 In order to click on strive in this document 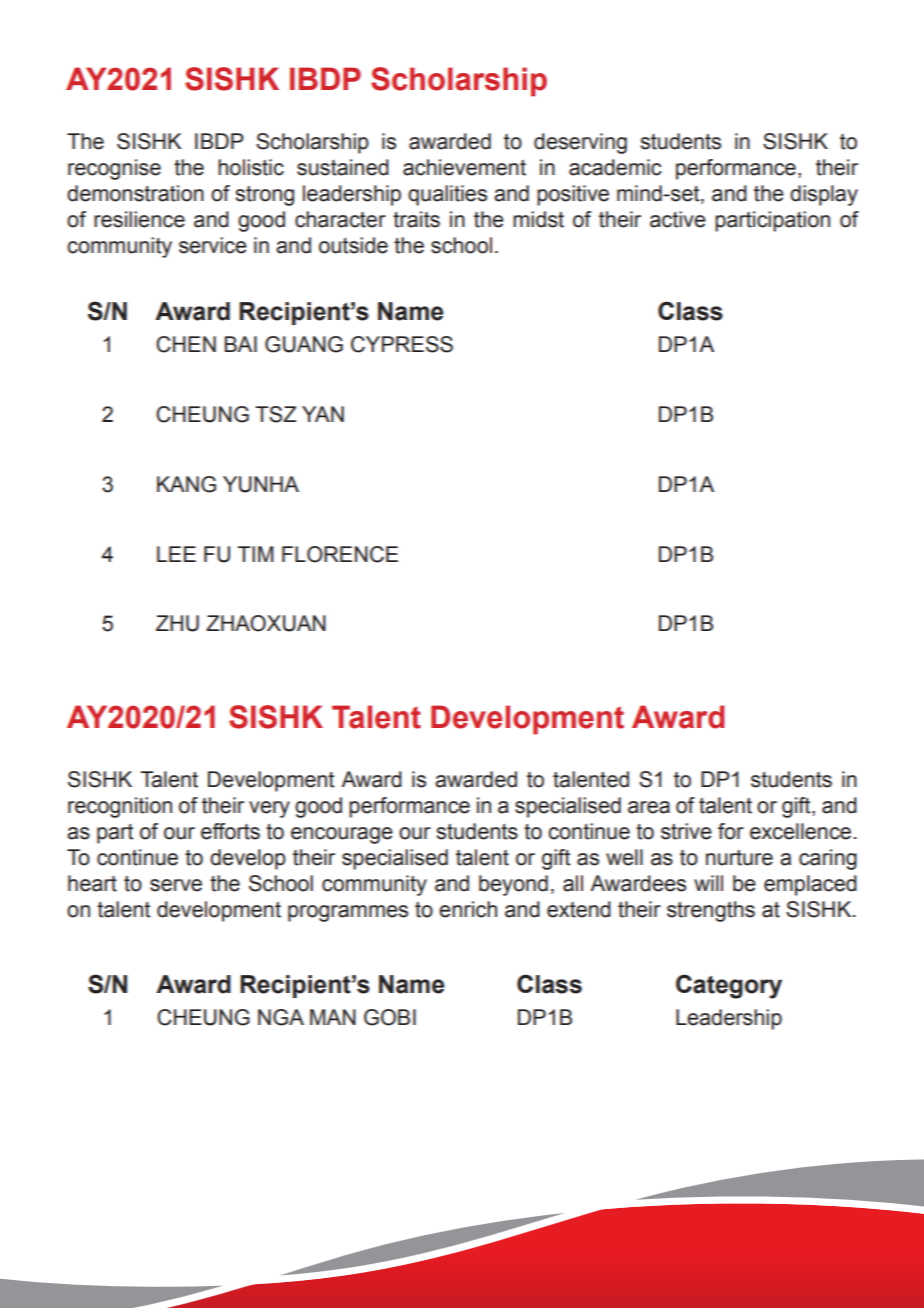, I will do `click(686, 831)`.
